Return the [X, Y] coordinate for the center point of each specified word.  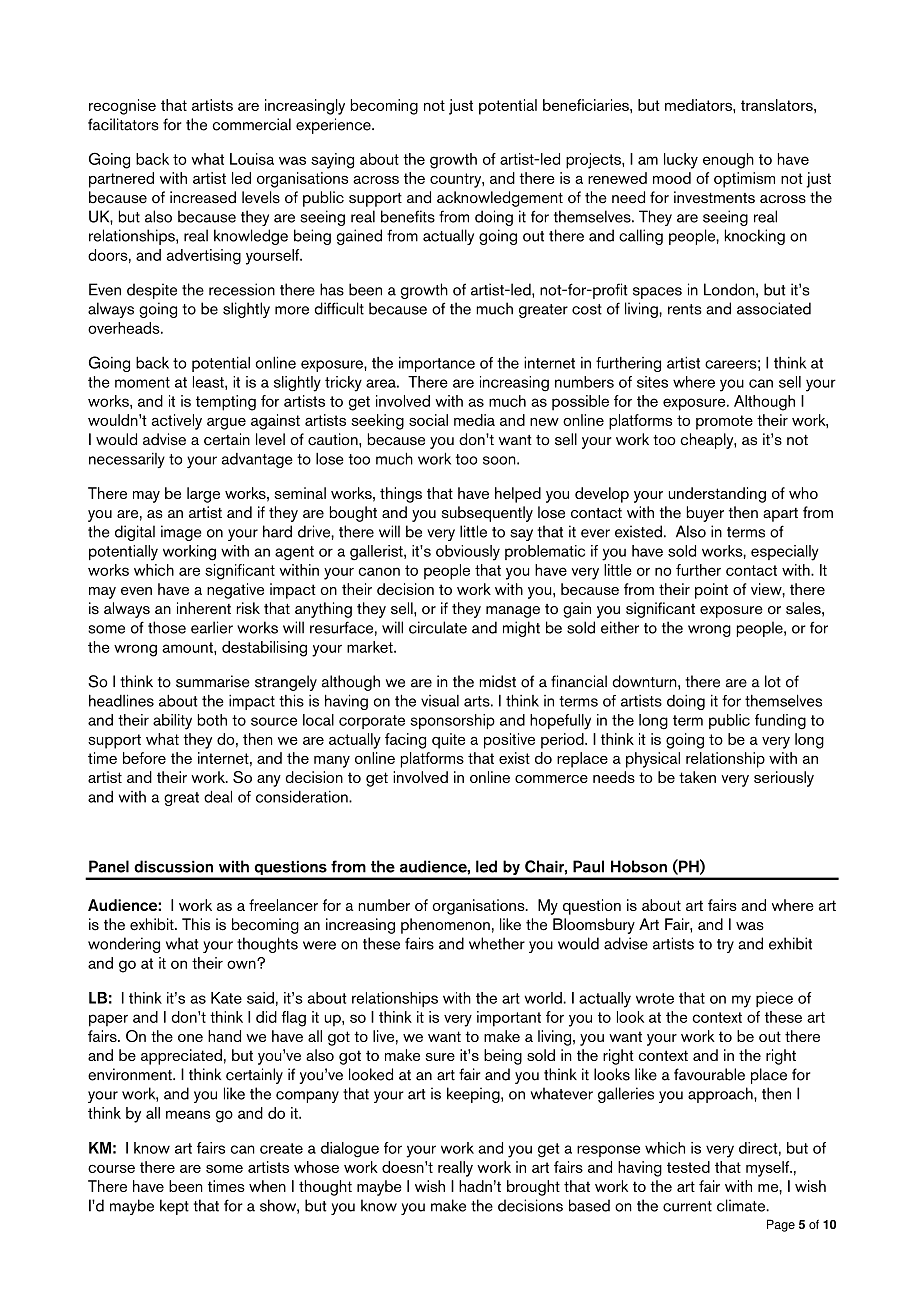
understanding [717, 495]
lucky [681, 161]
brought [533, 1188]
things [401, 495]
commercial [251, 124]
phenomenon [445, 926]
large [203, 495]
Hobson [639, 866]
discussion [173, 866]
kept [174, 1207]
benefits [408, 216]
